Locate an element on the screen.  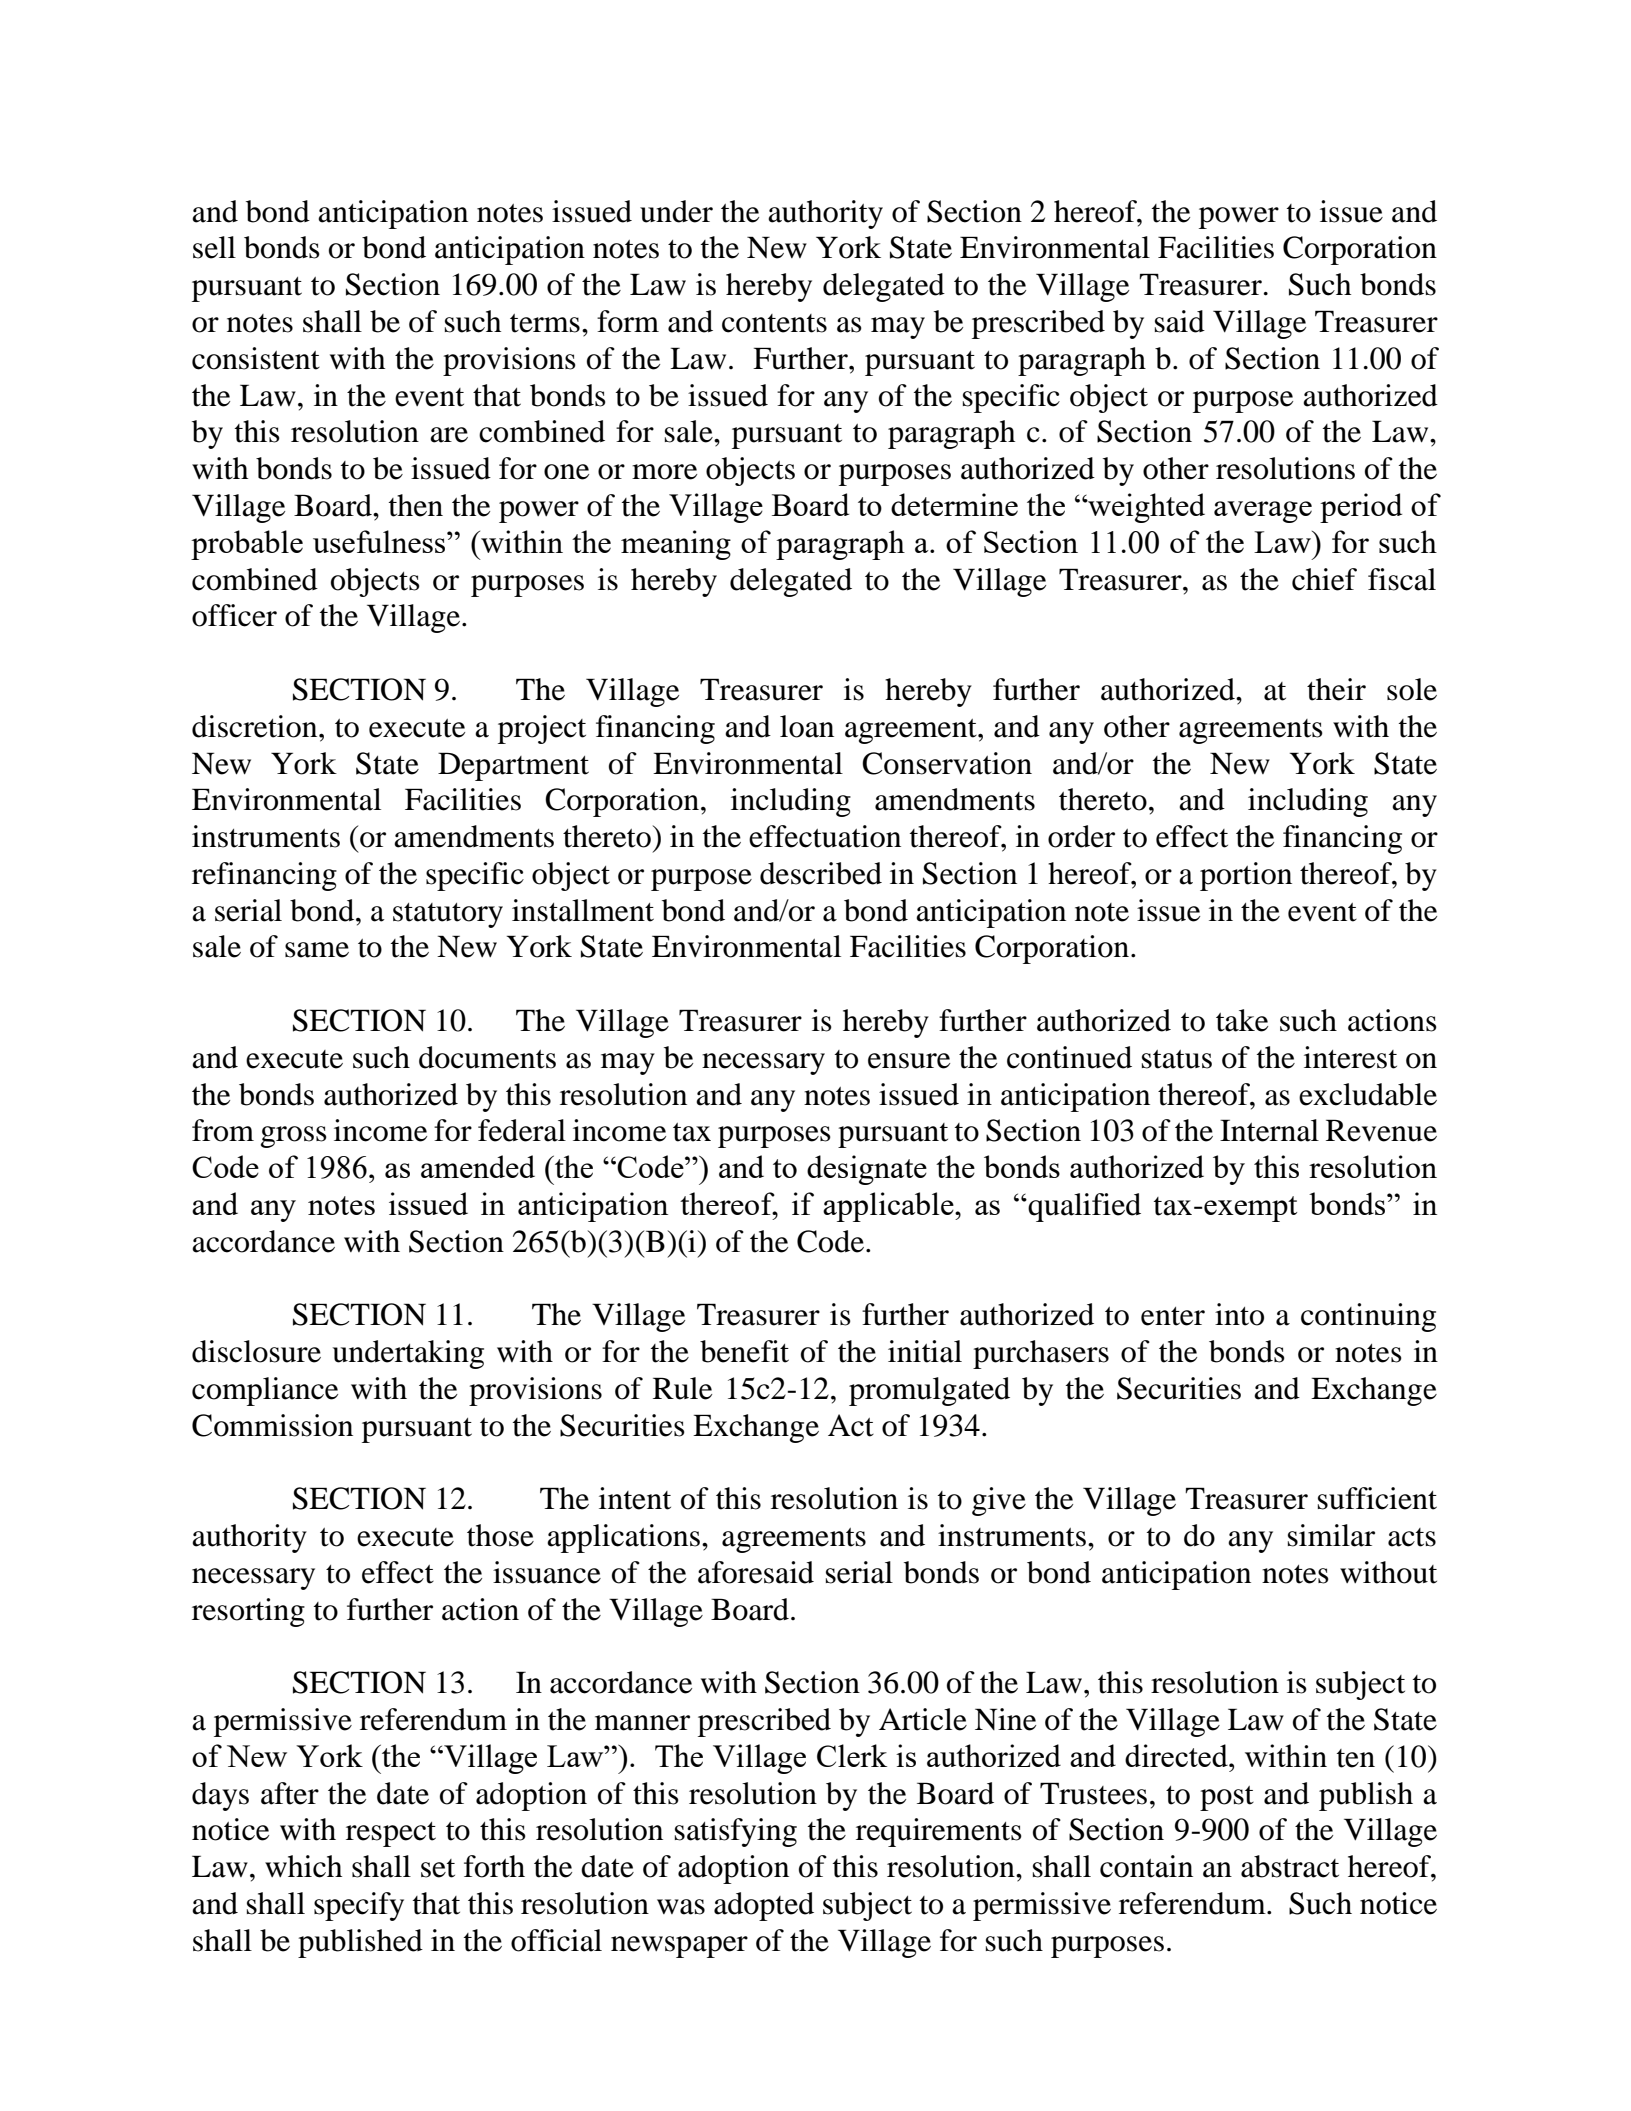
abstract is located at coordinates (1290, 1866).
